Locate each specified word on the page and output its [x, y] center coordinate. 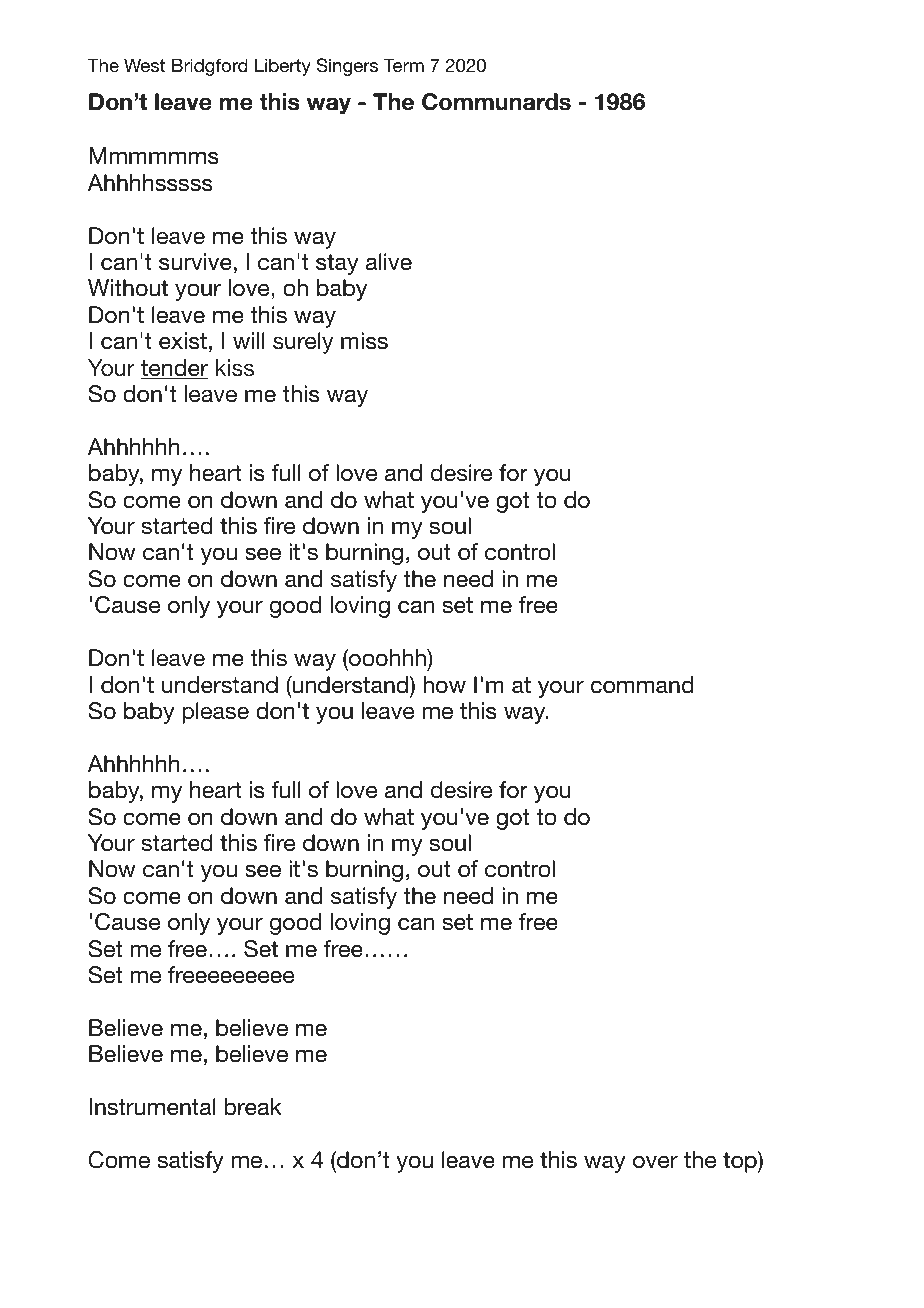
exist [183, 341]
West [144, 65]
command [642, 685]
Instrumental [152, 1107]
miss [364, 341]
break [253, 1107]
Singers [347, 67]
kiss [235, 367]
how [444, 685]
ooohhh [387, 659]
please [215, 713]
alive [389, 262]
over [655, 1162]
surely [303, 343]
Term [403, 65]
